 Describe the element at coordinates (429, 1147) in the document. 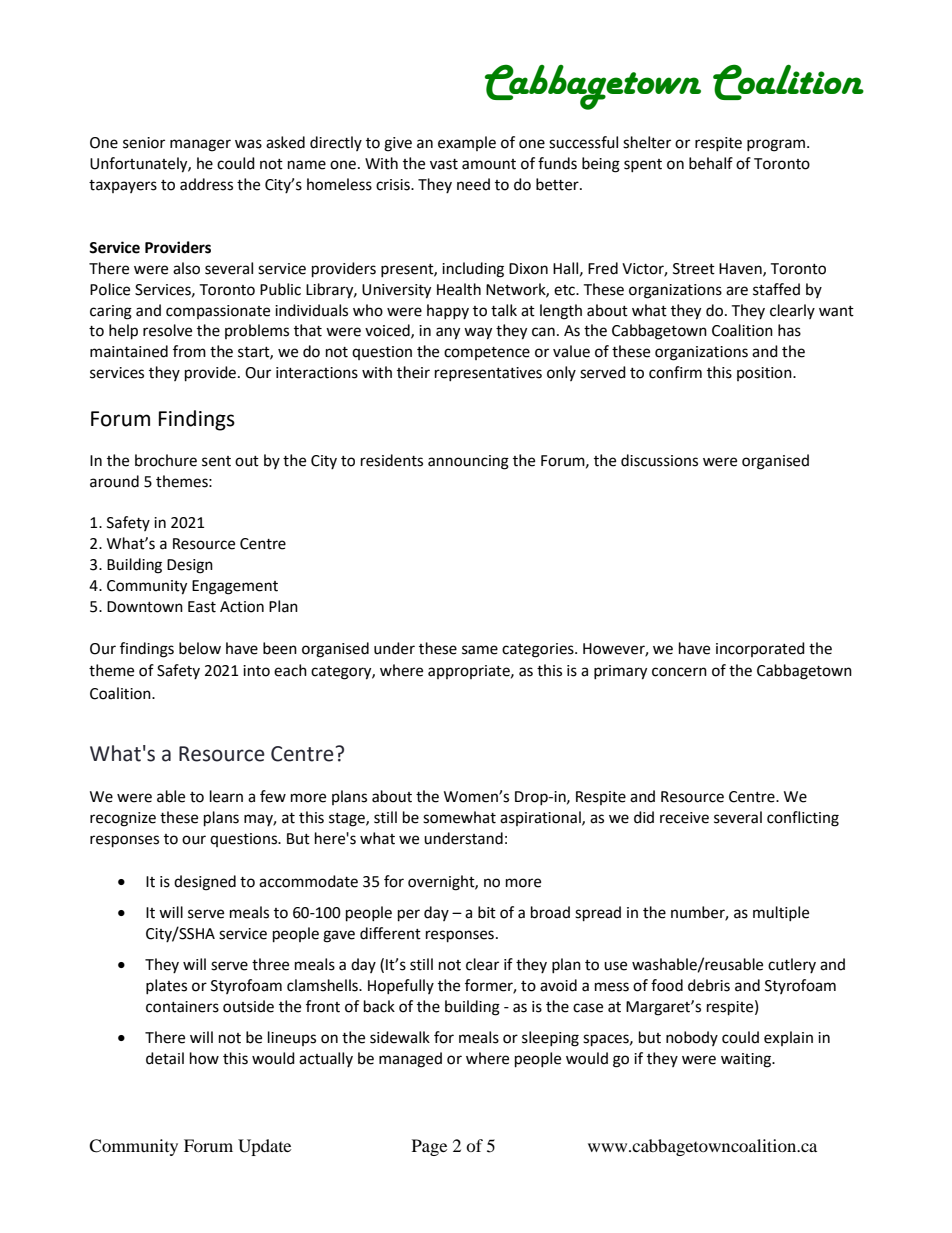

I see `Page` at that location.
